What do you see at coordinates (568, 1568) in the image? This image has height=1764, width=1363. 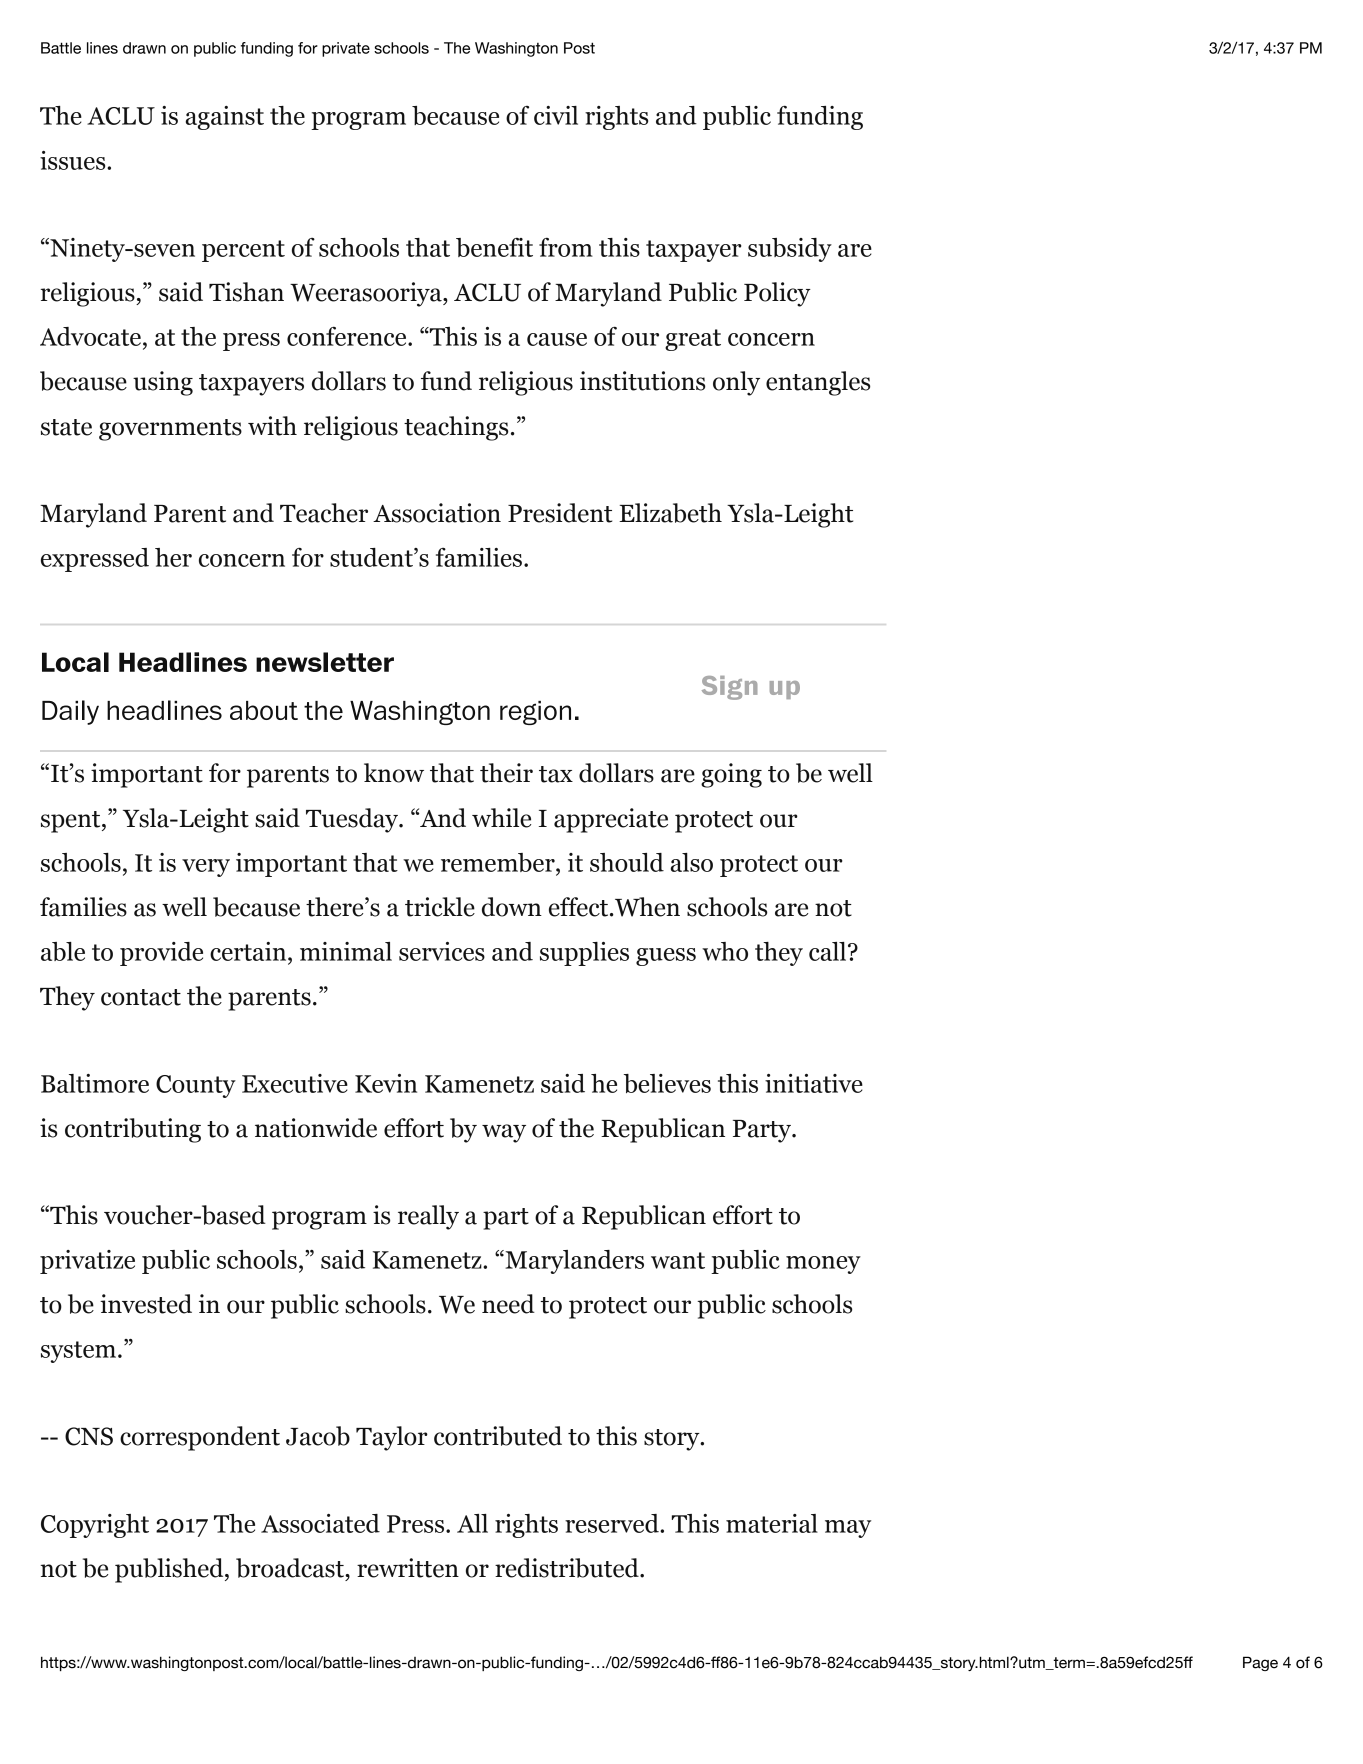 I see `redistributed` at bounding box center [568, 1568].
